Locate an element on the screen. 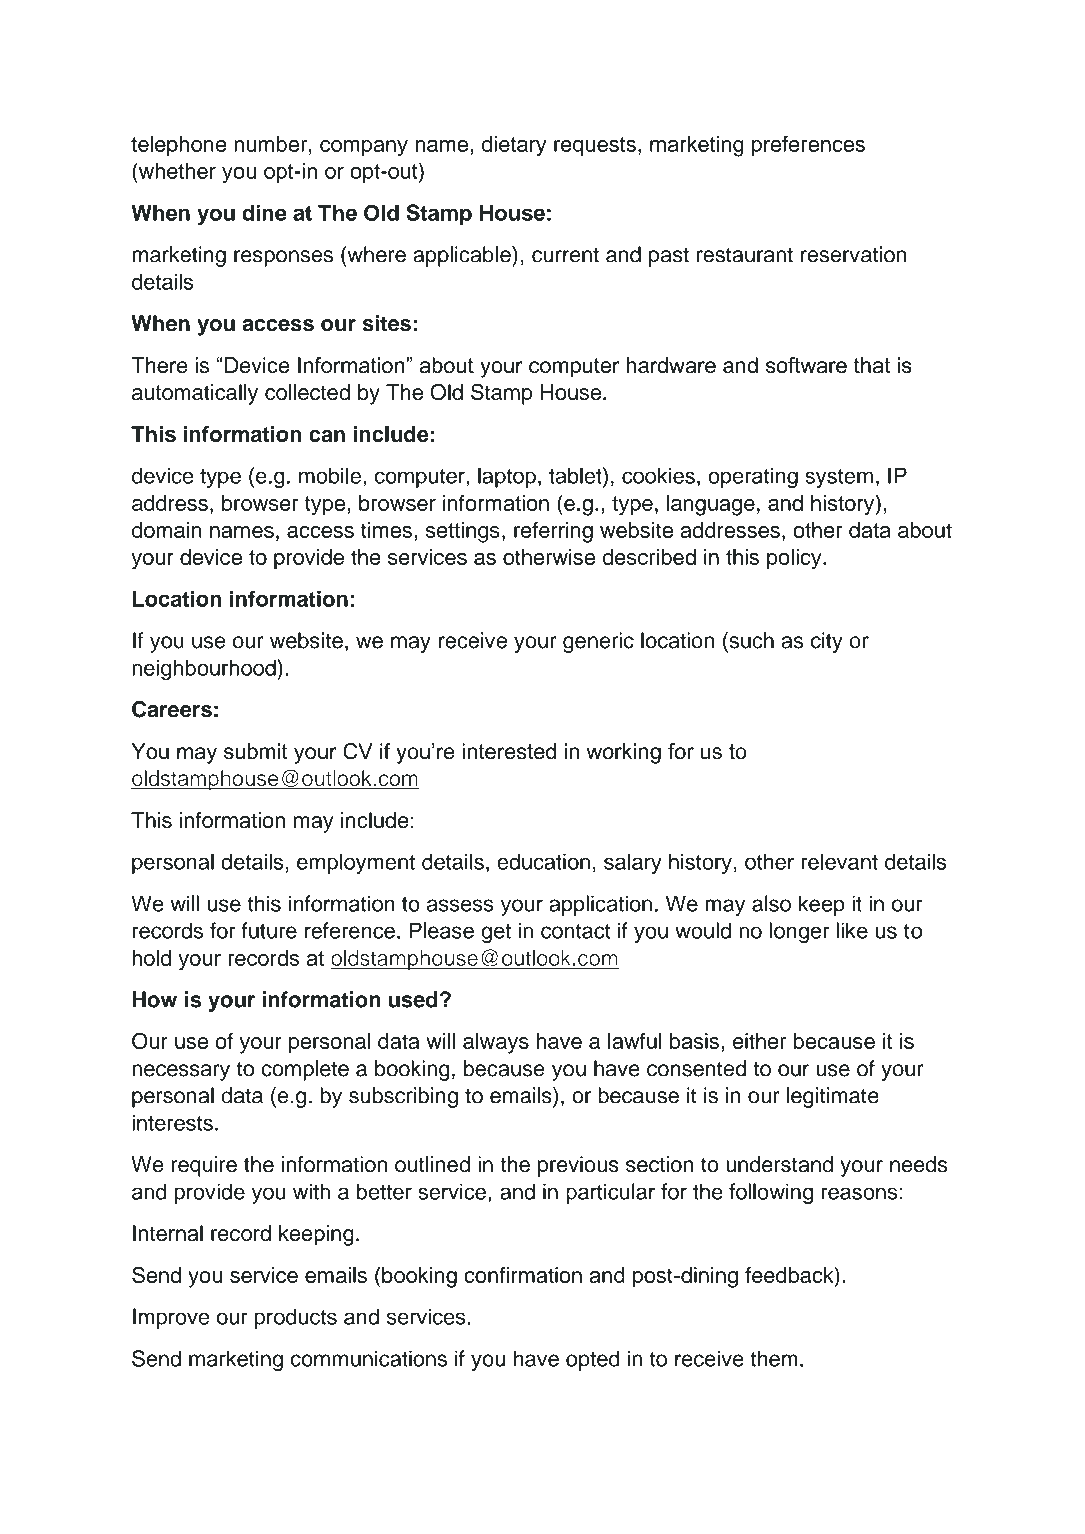 This screenshot has width=1085, height=1534. legitimate is located at coordinates (833, 1097).
